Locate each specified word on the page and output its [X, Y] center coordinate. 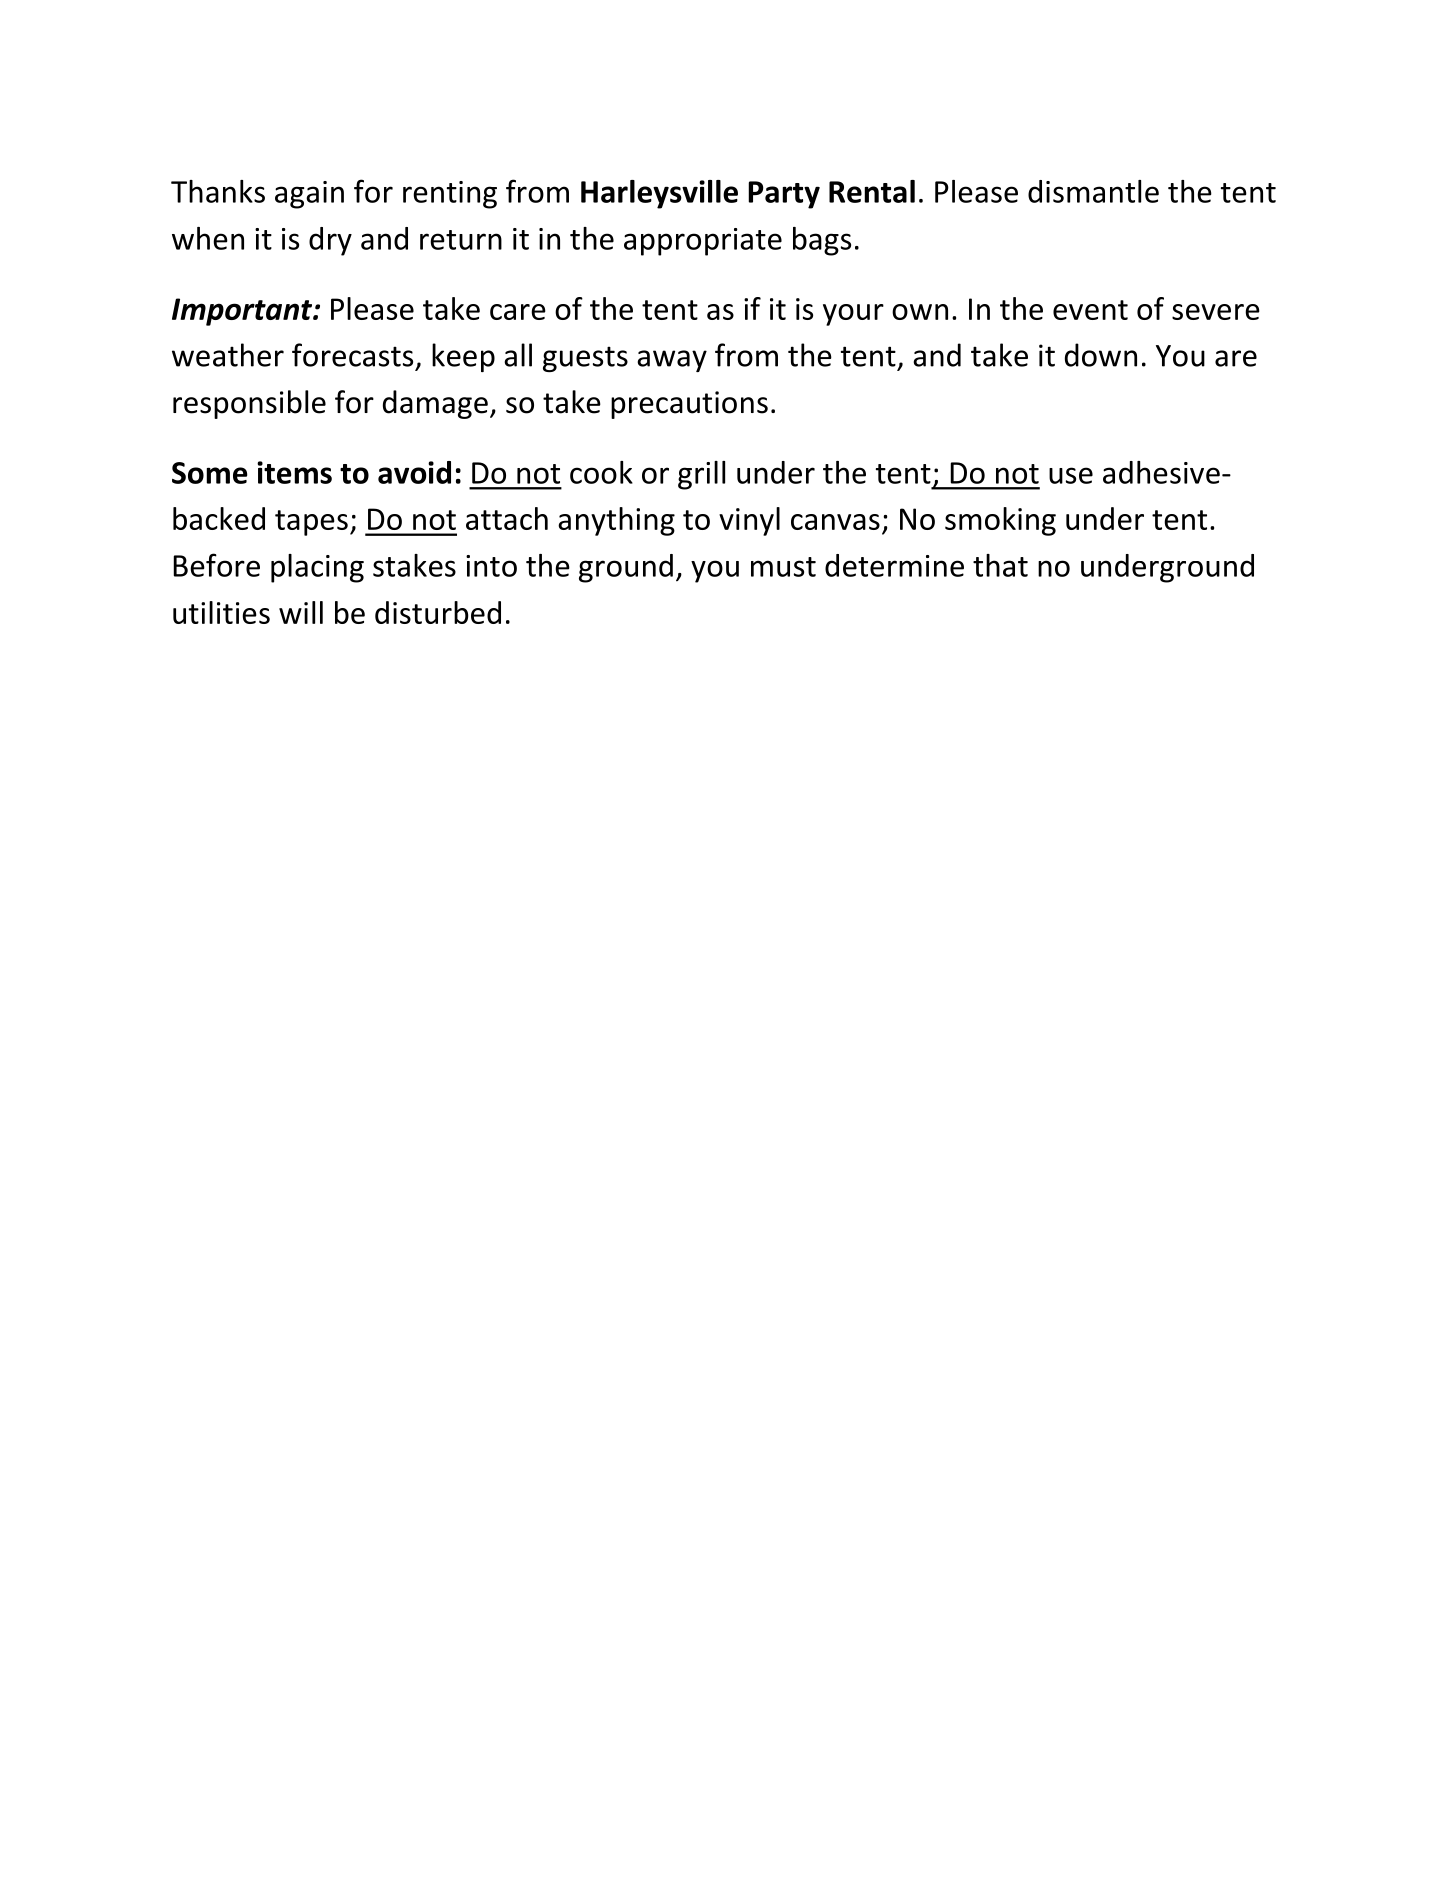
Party [784, 195]
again [309, 195]
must [783, 567]
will [301, 612]
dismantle [1093, 191]
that [1000, 565]
